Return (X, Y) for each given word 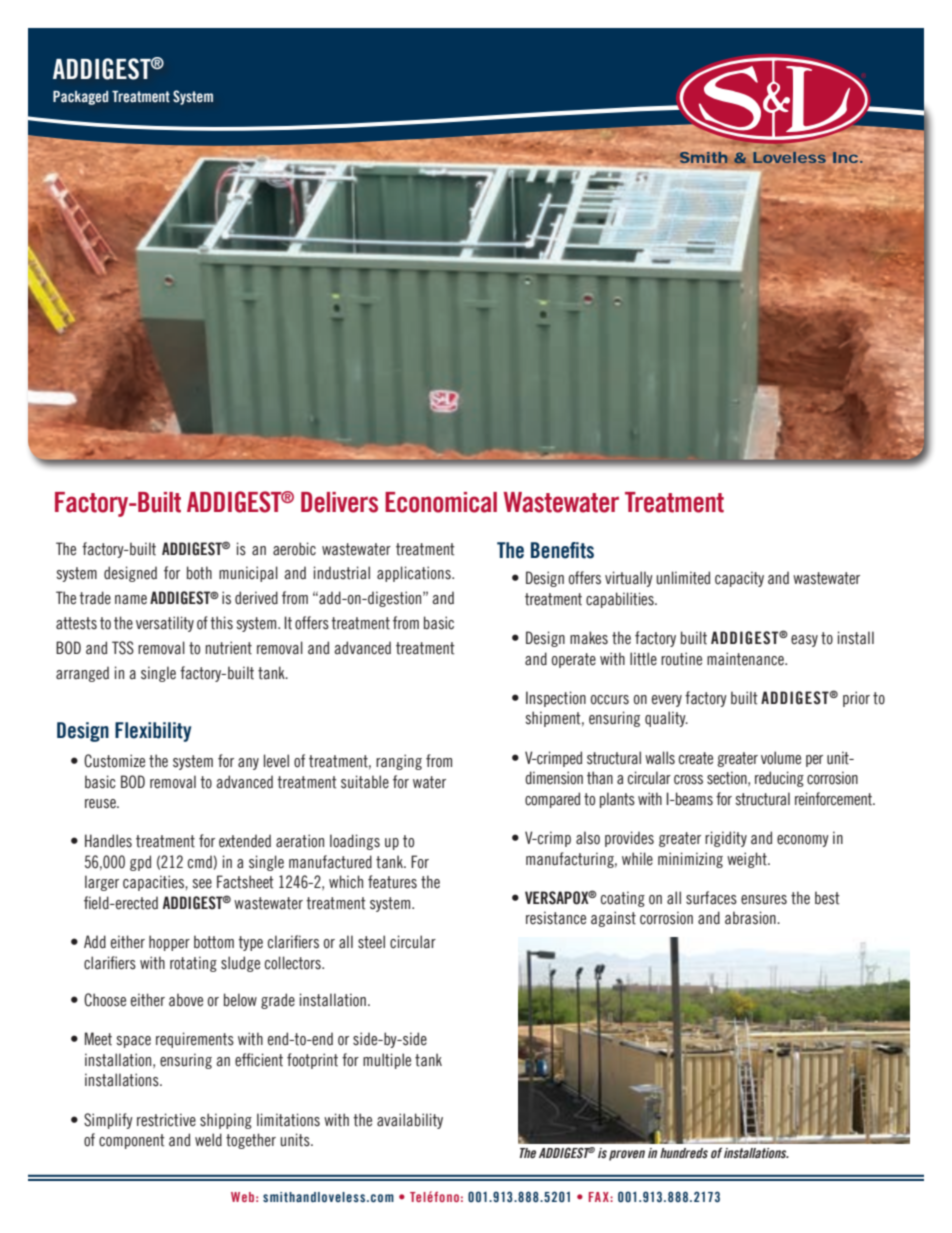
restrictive (166, 1120)
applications (415, 574)
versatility (165, 624)
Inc (845, 157)
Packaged (80, 98)
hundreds (684, 1153)
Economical (441, 502)
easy (804, 641)
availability (410, 1121)
